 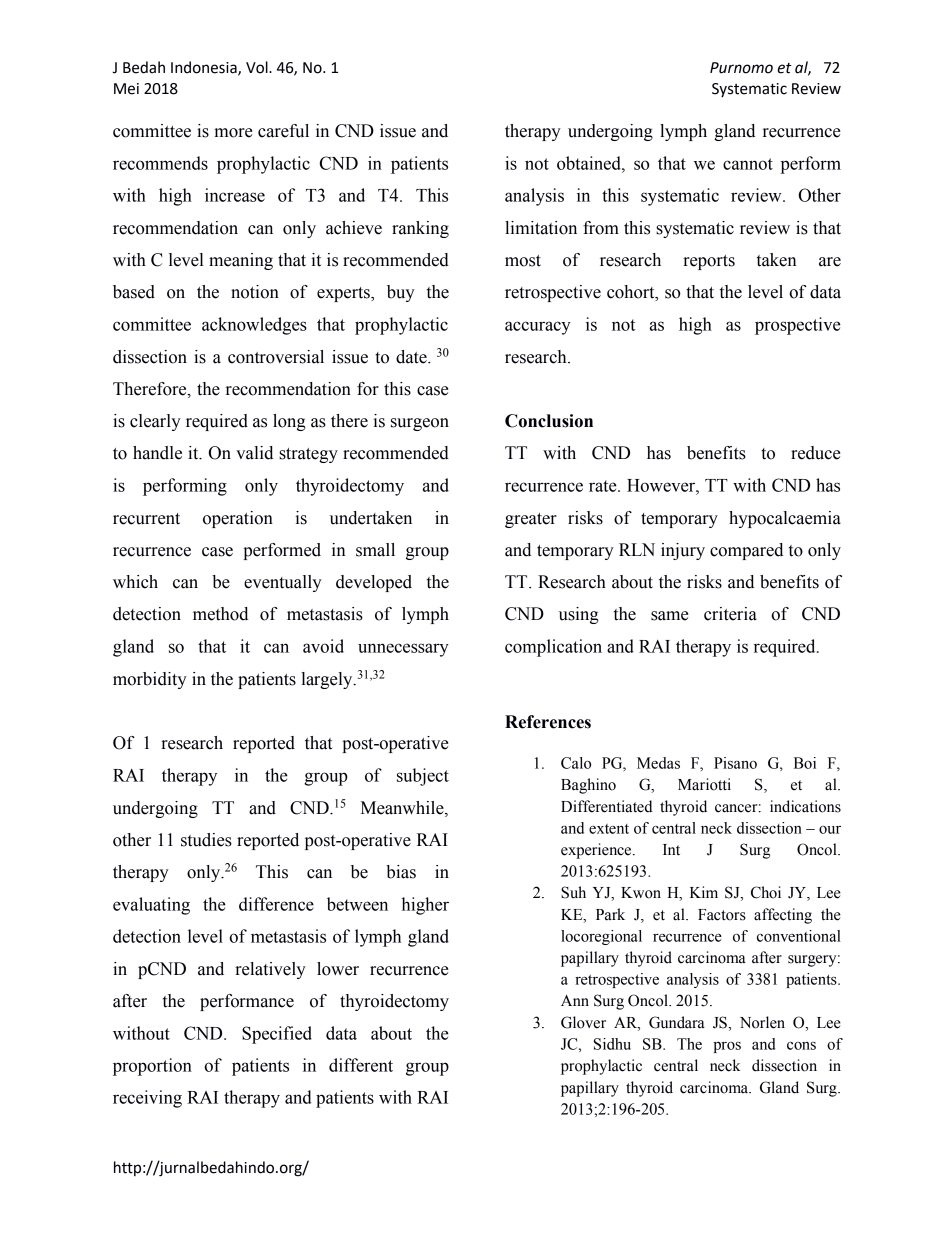 What do you see at coordinates (531, 520) in the page?
I see `greater` at bounding box center [531, 520].
